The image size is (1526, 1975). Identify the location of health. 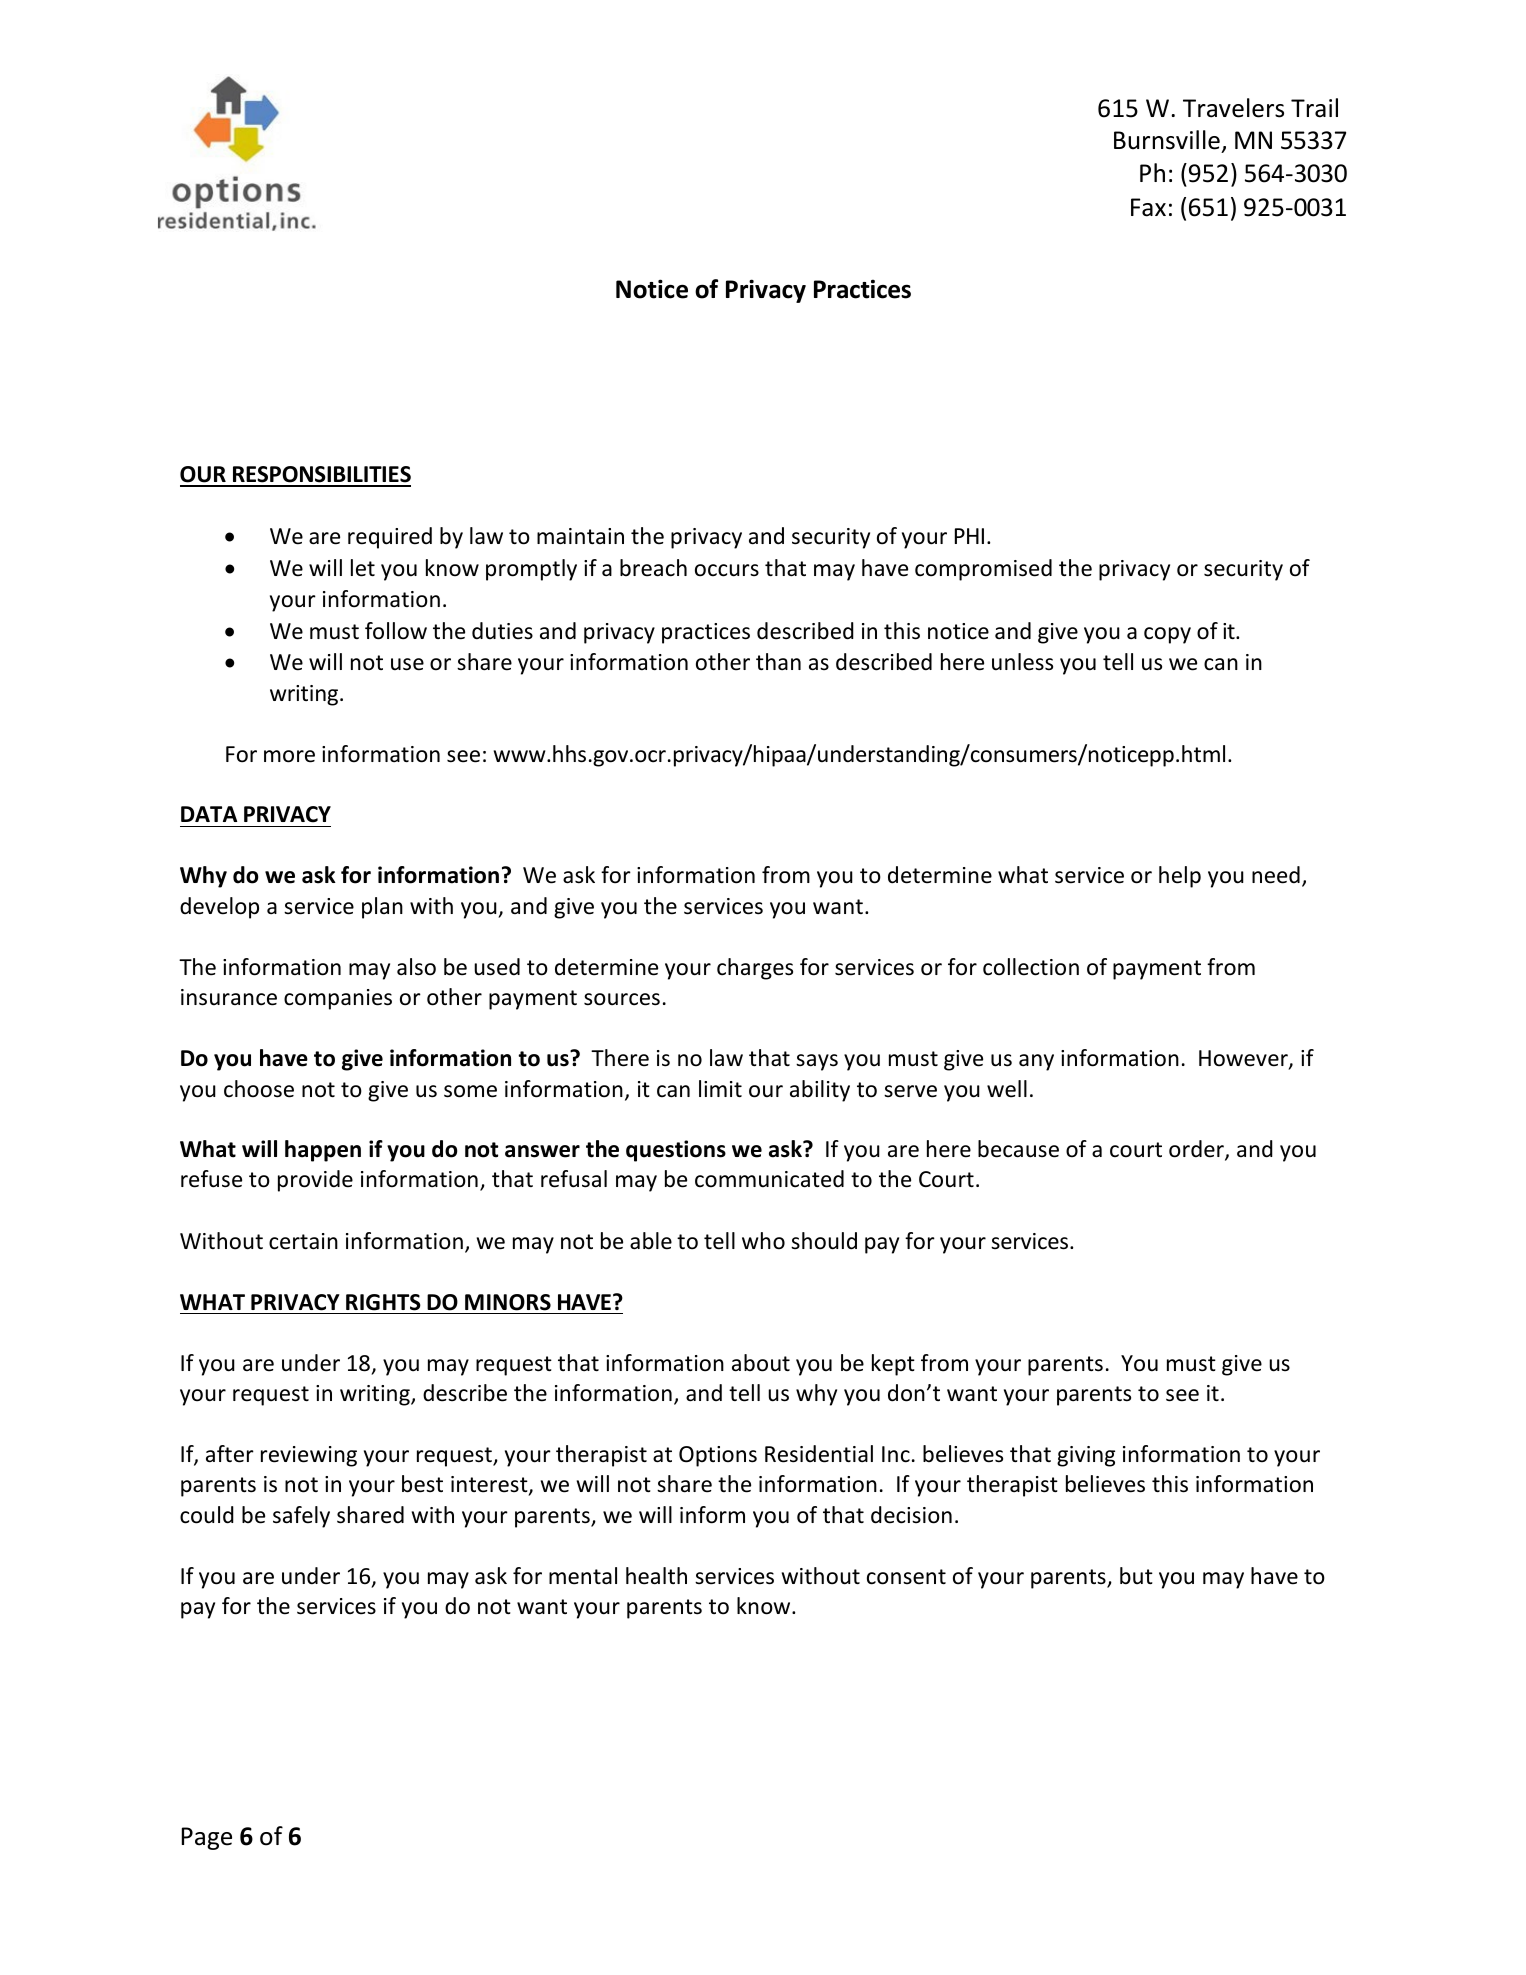
(656, 1576).
